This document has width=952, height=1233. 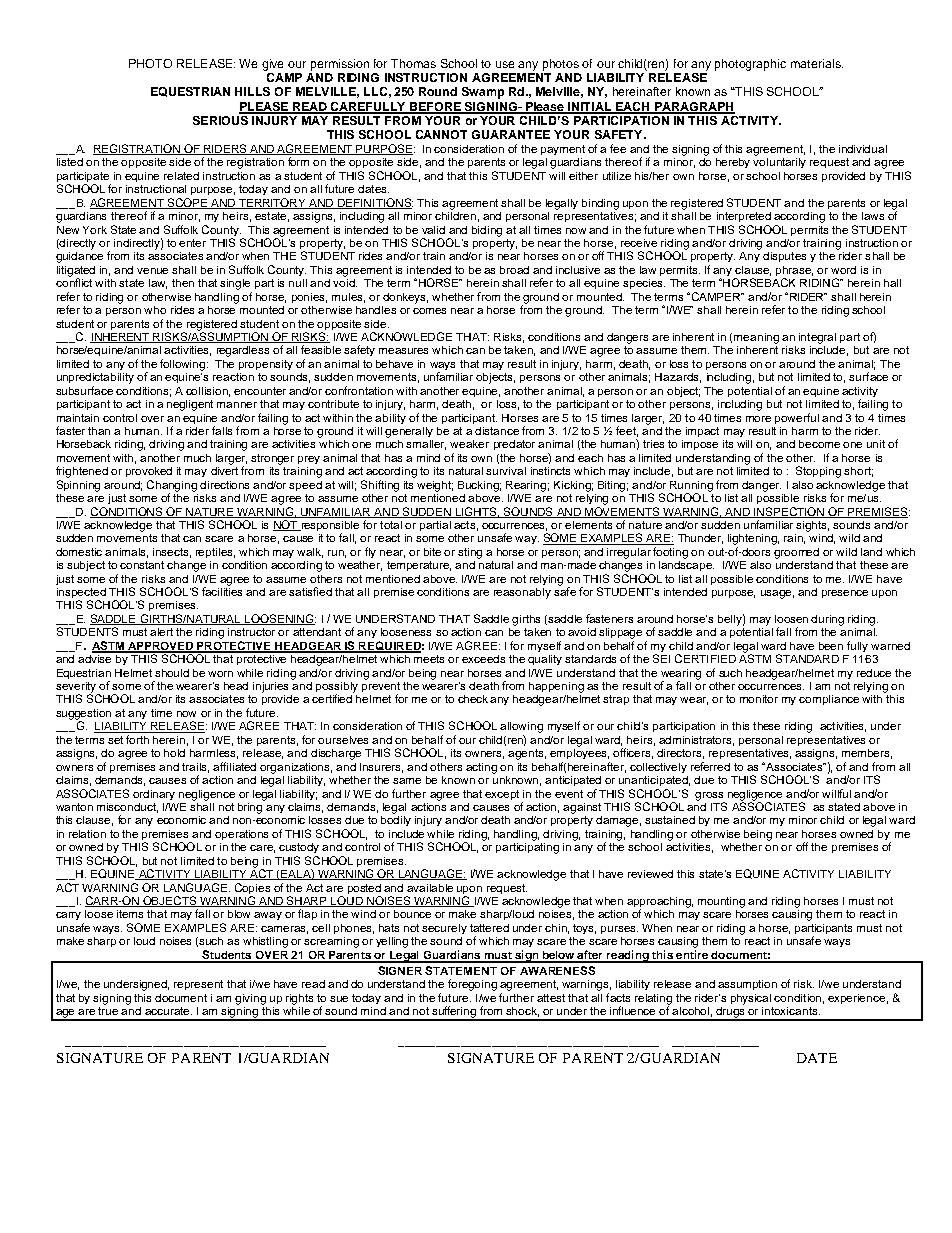 I want to click on constant, so click(x=142, y=565).
